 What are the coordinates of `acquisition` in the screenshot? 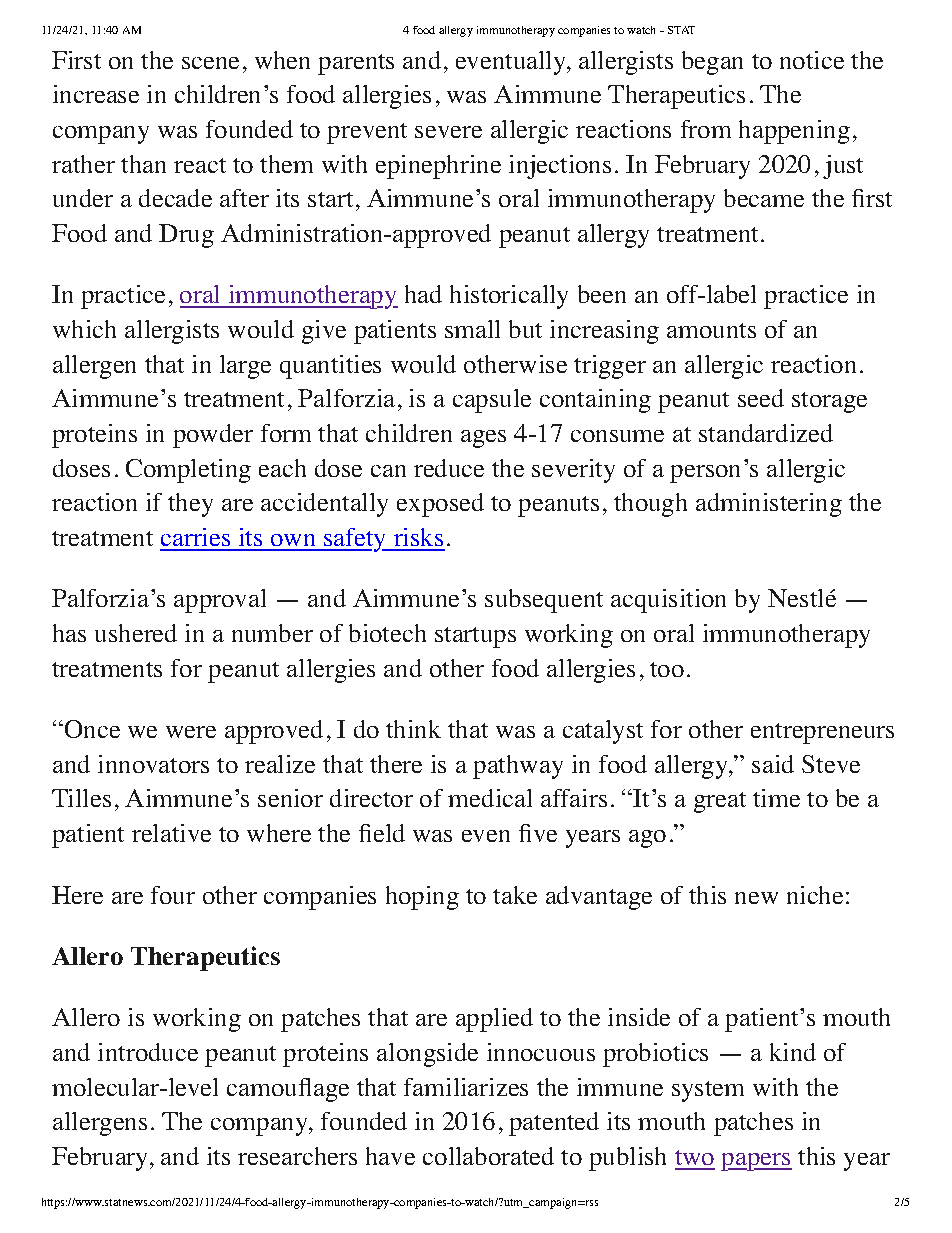 It's located at (668, 601).
